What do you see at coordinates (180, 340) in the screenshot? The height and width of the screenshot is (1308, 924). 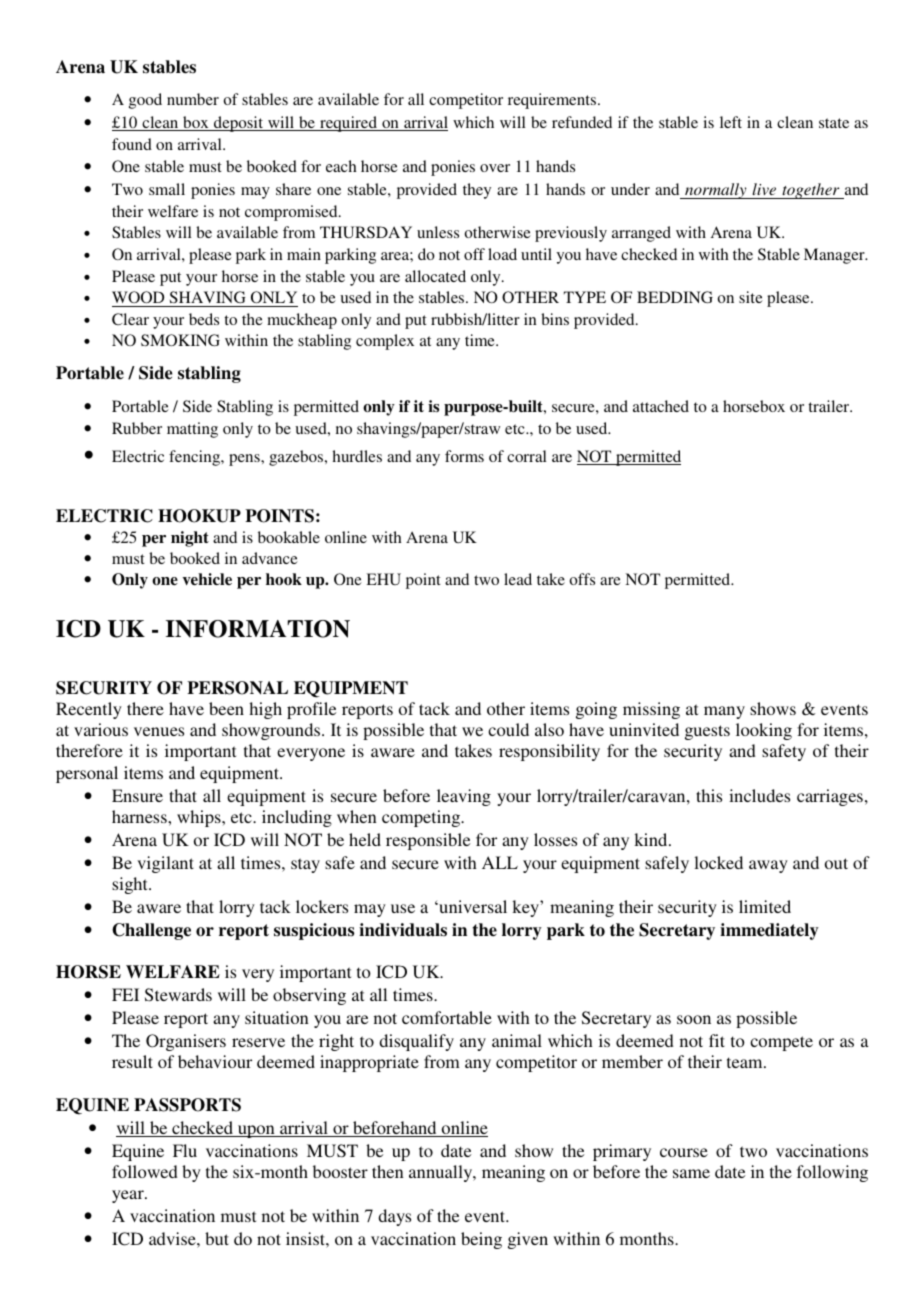 I see `SMOKING` at bounding box center [180, 340].
